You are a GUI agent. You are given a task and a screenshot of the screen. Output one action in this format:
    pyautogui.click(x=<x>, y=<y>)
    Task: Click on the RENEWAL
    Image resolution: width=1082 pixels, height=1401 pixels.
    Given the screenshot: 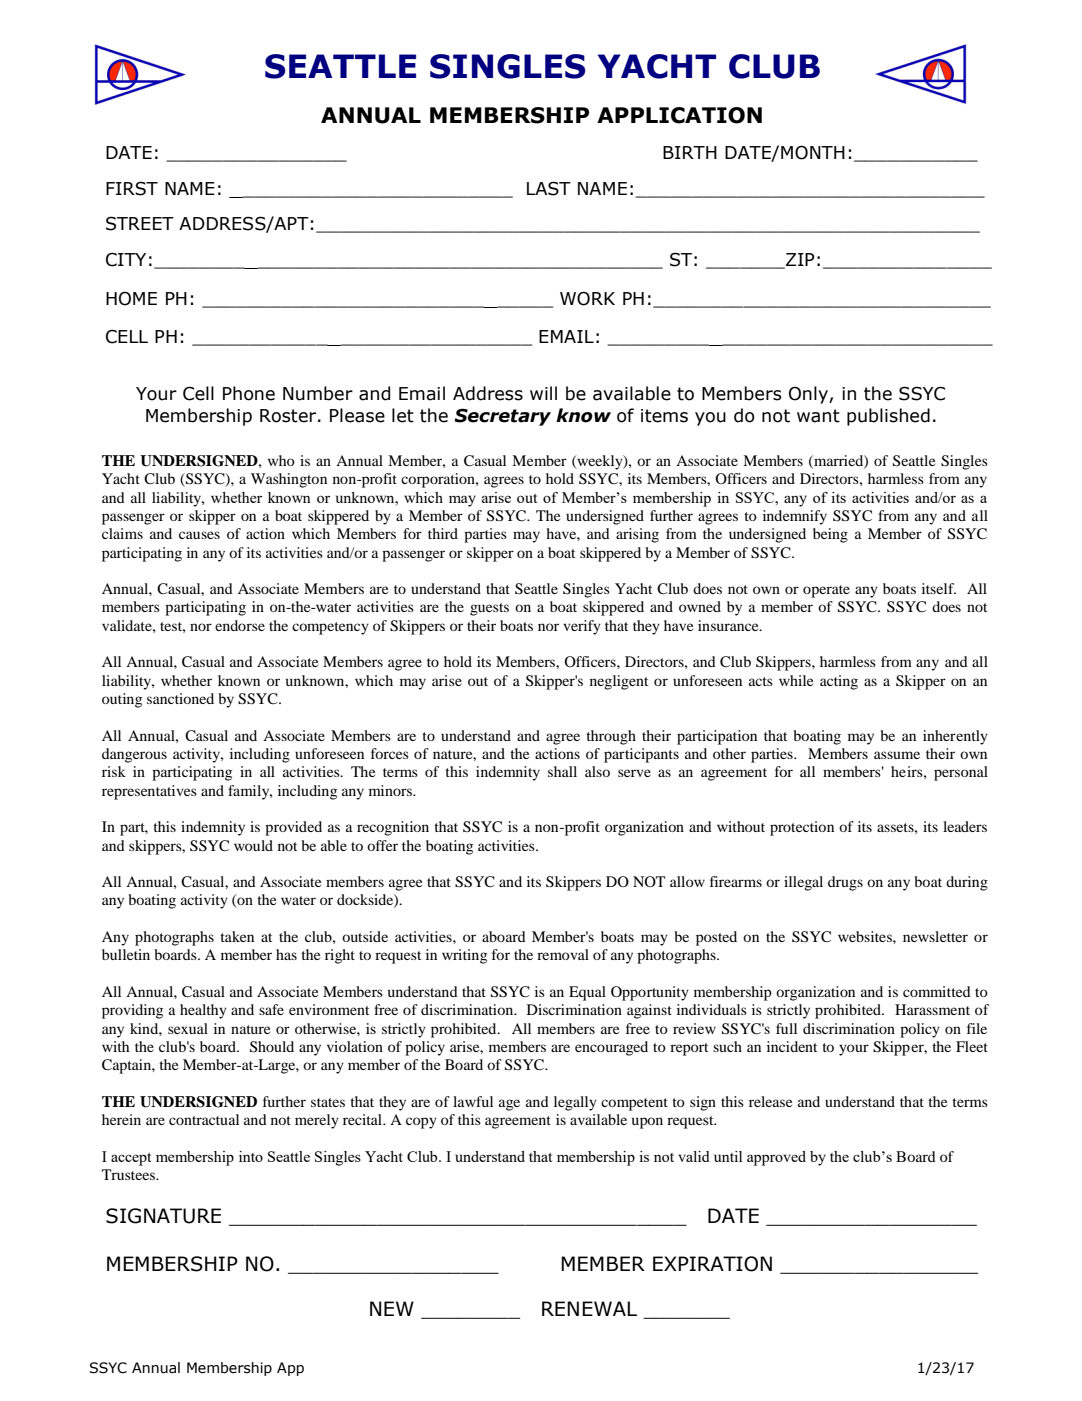 What is the action you would take?
    pyautogui.click(x=589, y=1308)
